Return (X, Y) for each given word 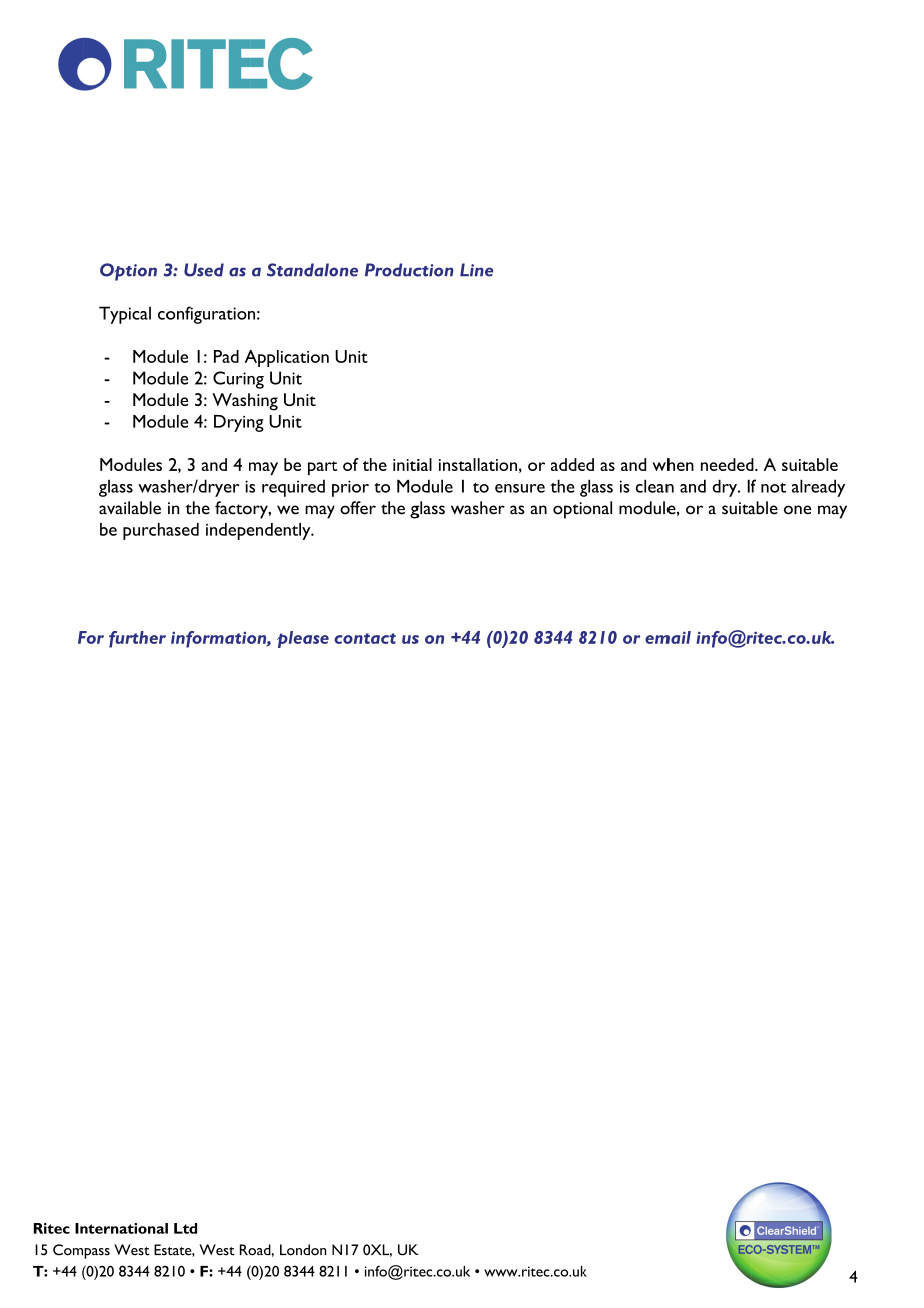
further (137, 639)
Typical (125, 315)
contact (365, 638)
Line (476, 270)
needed (728, 464)
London (303, 1250)
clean (655, 486)
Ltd (185, 1228)
